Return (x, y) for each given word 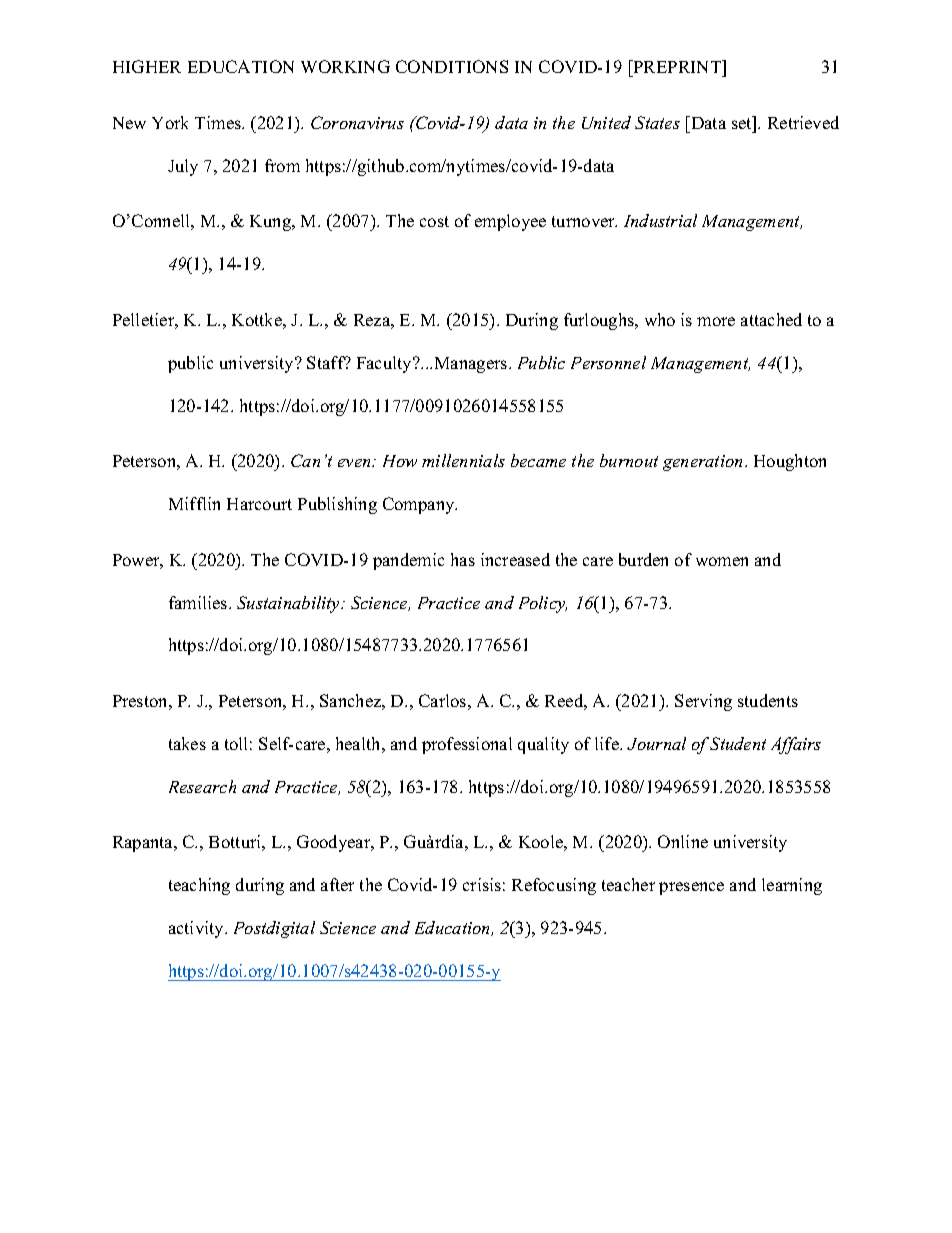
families (199, 602)
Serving (703, 702)
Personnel (608, 362)
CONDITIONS (452, 66)
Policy (543, 604)
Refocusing (554, 886)
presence (691, 888)
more (716, 321)
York (170, 122)
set (743, 122)
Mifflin (194, 503)
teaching (199, 886)
